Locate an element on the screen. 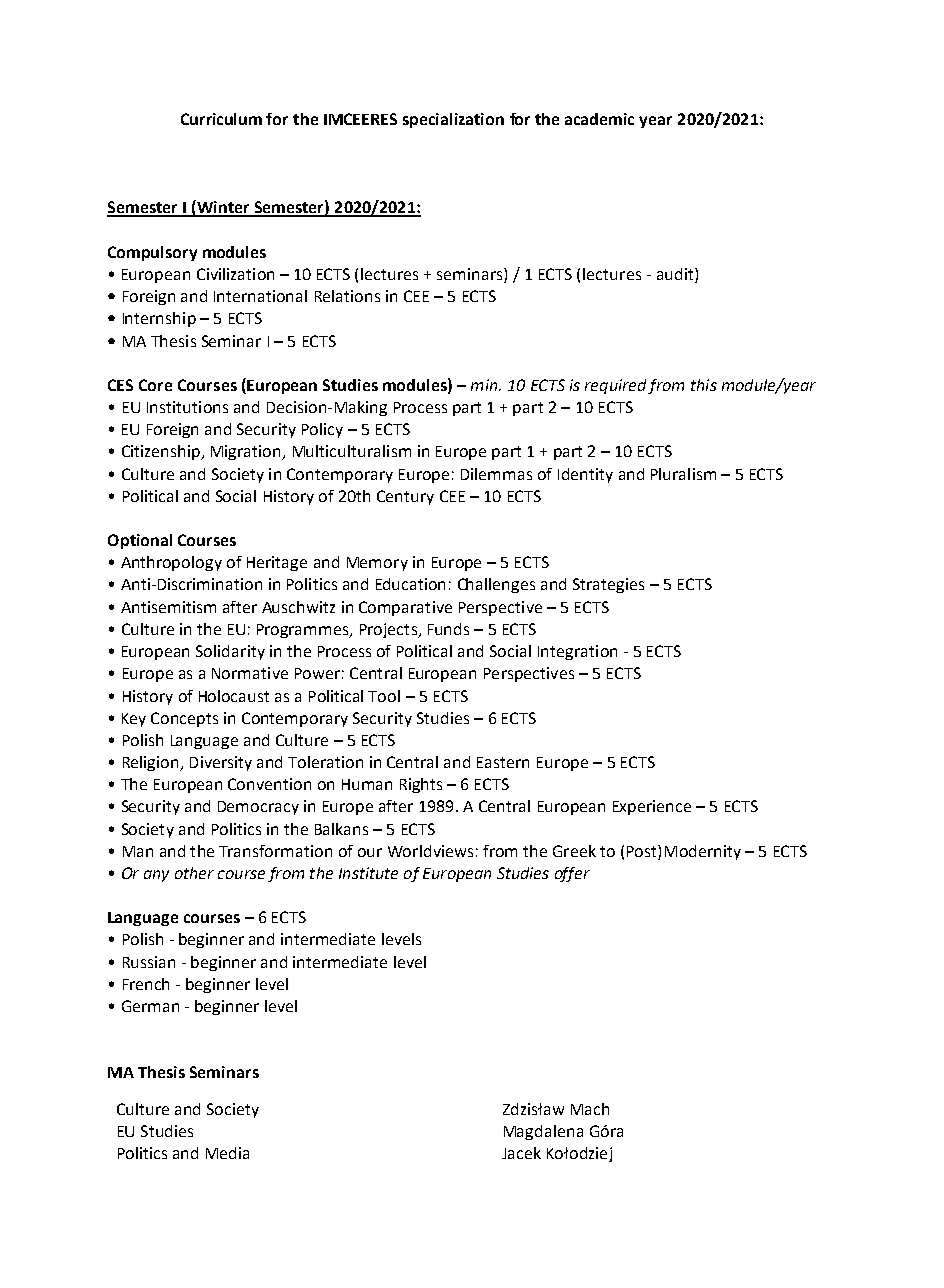 This screenshot has height=1288, width=944. Citizenship is located at coordinates (162, 452).
